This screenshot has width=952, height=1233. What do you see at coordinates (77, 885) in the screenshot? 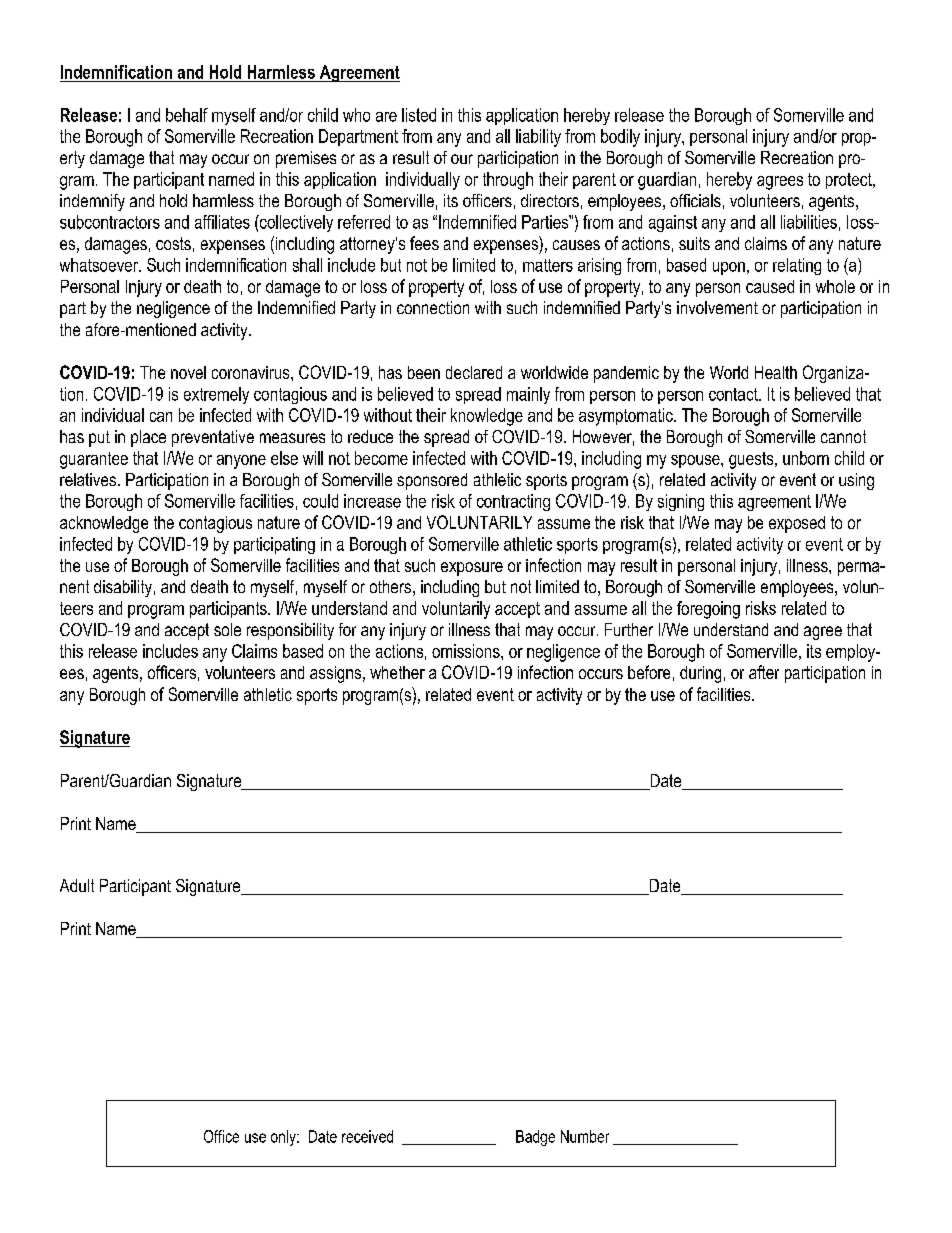
I see `Adult` at bounding box center [77, 885].
